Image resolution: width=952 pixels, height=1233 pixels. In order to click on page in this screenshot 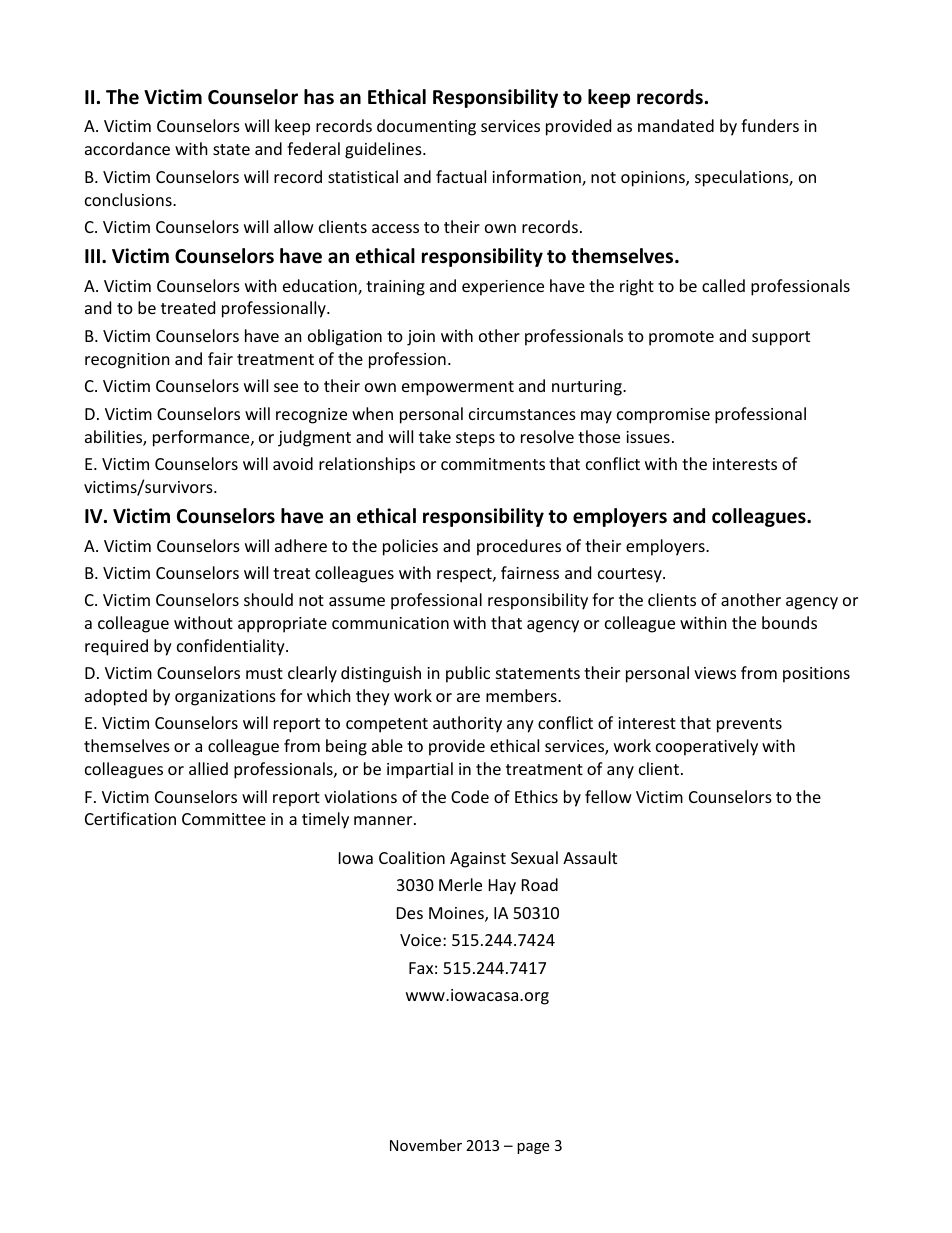, I will do `click(533, 1148)`.
